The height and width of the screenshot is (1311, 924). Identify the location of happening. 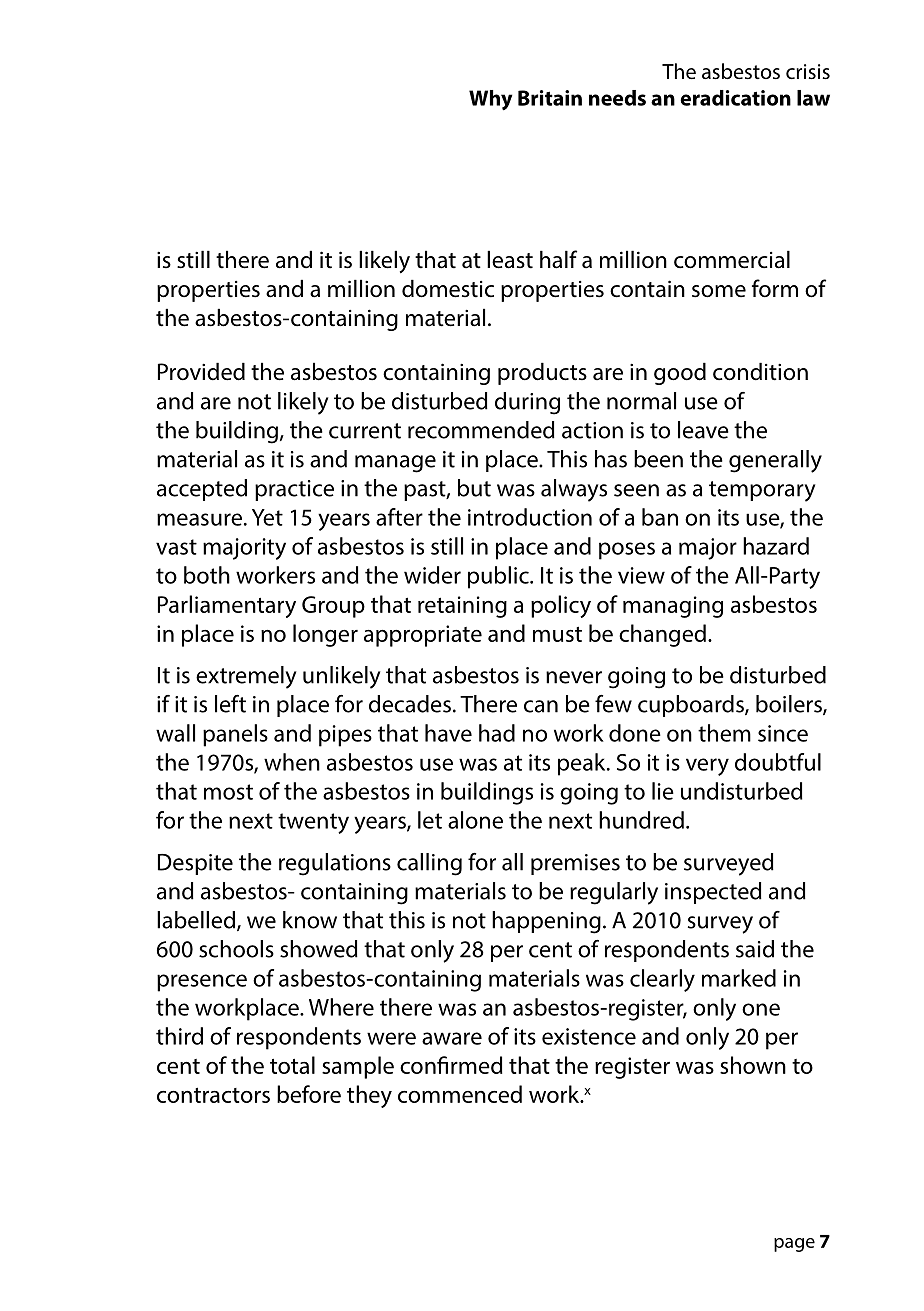
(546, 922).
